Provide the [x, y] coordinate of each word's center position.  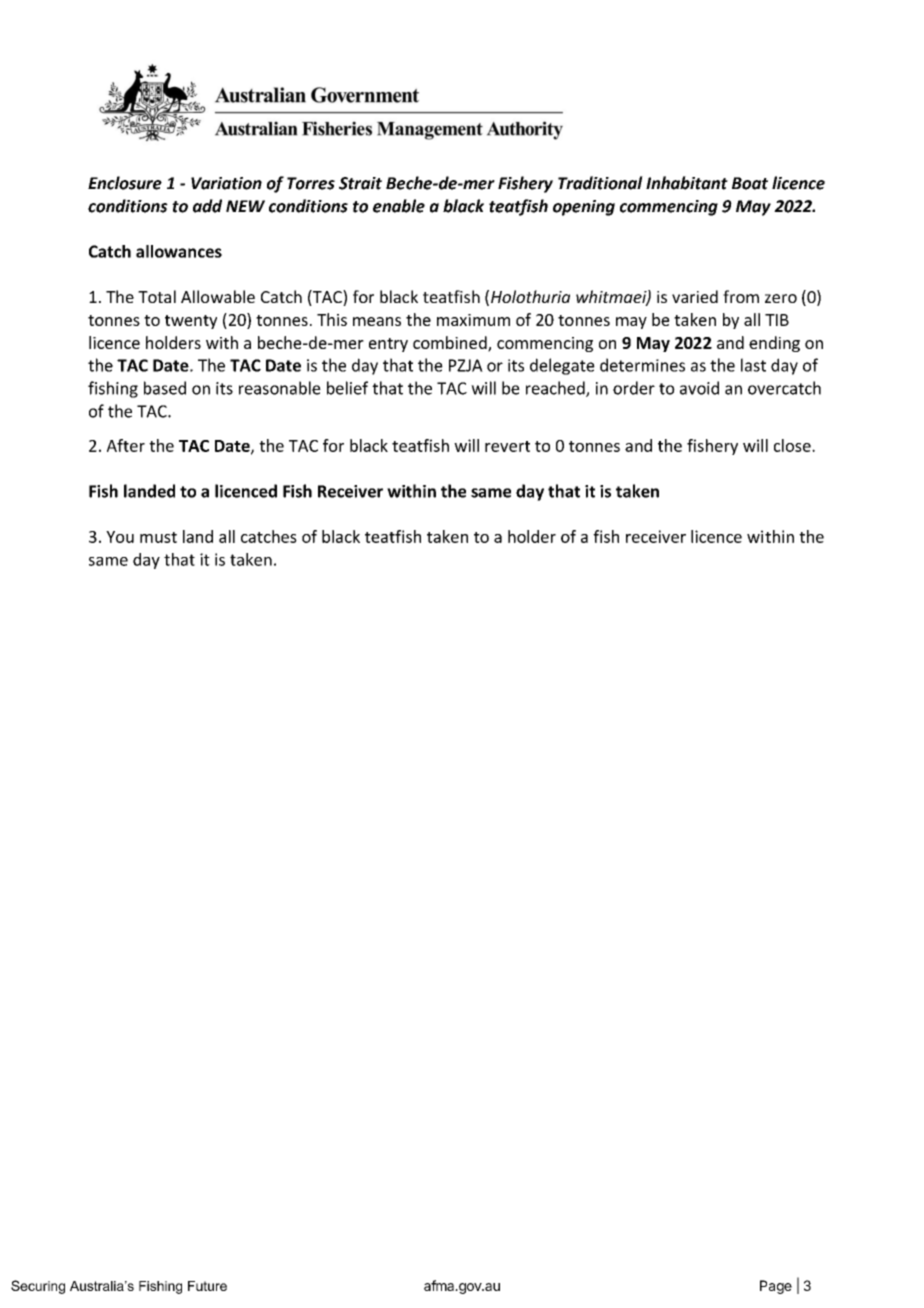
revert [507, 446]
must [158, 537]
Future [207, 1286]
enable [399, 206]
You [120, 537]
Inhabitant [687, 183]
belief [347, 388]
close [793, 445]
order [634, 388]
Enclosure [125, 183]
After [126, 445]
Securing [38, 1287]
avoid [699, 388]
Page [776, 1287]
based [165, 388]
